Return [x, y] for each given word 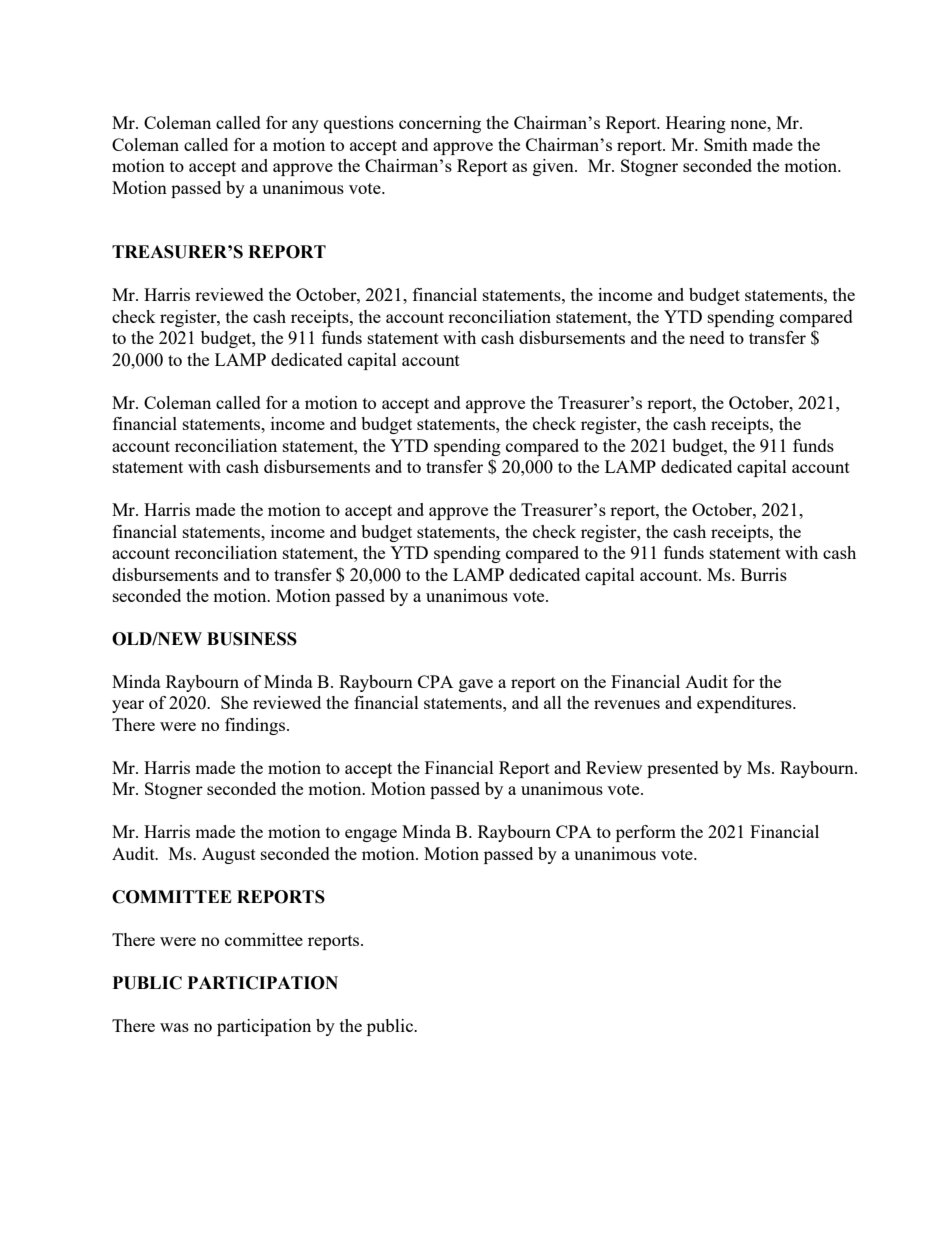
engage [371, 835]
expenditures [745, 704]
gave [476, 685]
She [234, 702]
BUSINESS [252, 639]
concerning [440, 124]
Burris [764, 574]
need [707, 337]
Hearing [696, 124]
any [305, 126]
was [174, 1027]
